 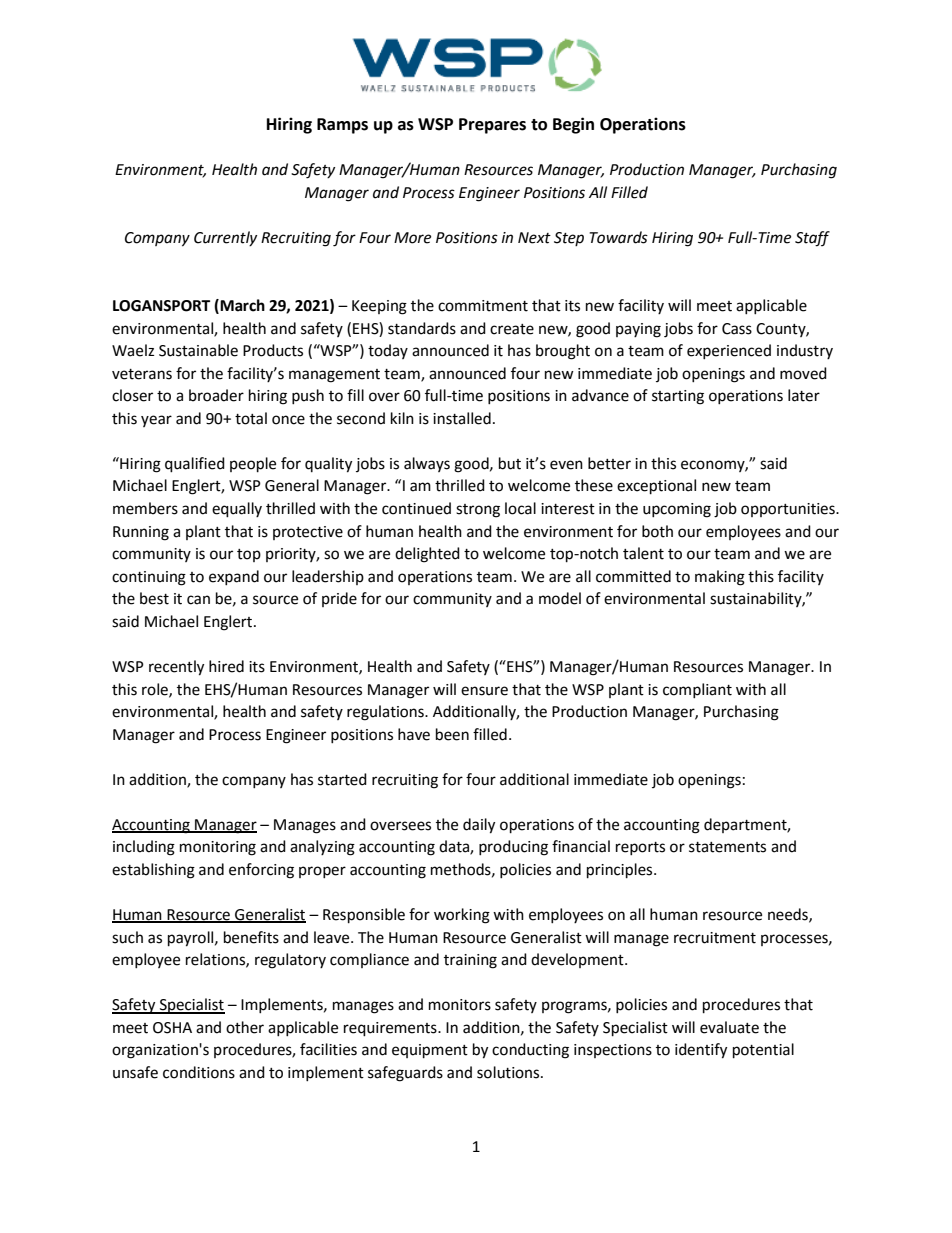 What do you see at coordinates (812, 239) in the image?
I see `Staff` at bounding box center [812, 239].
